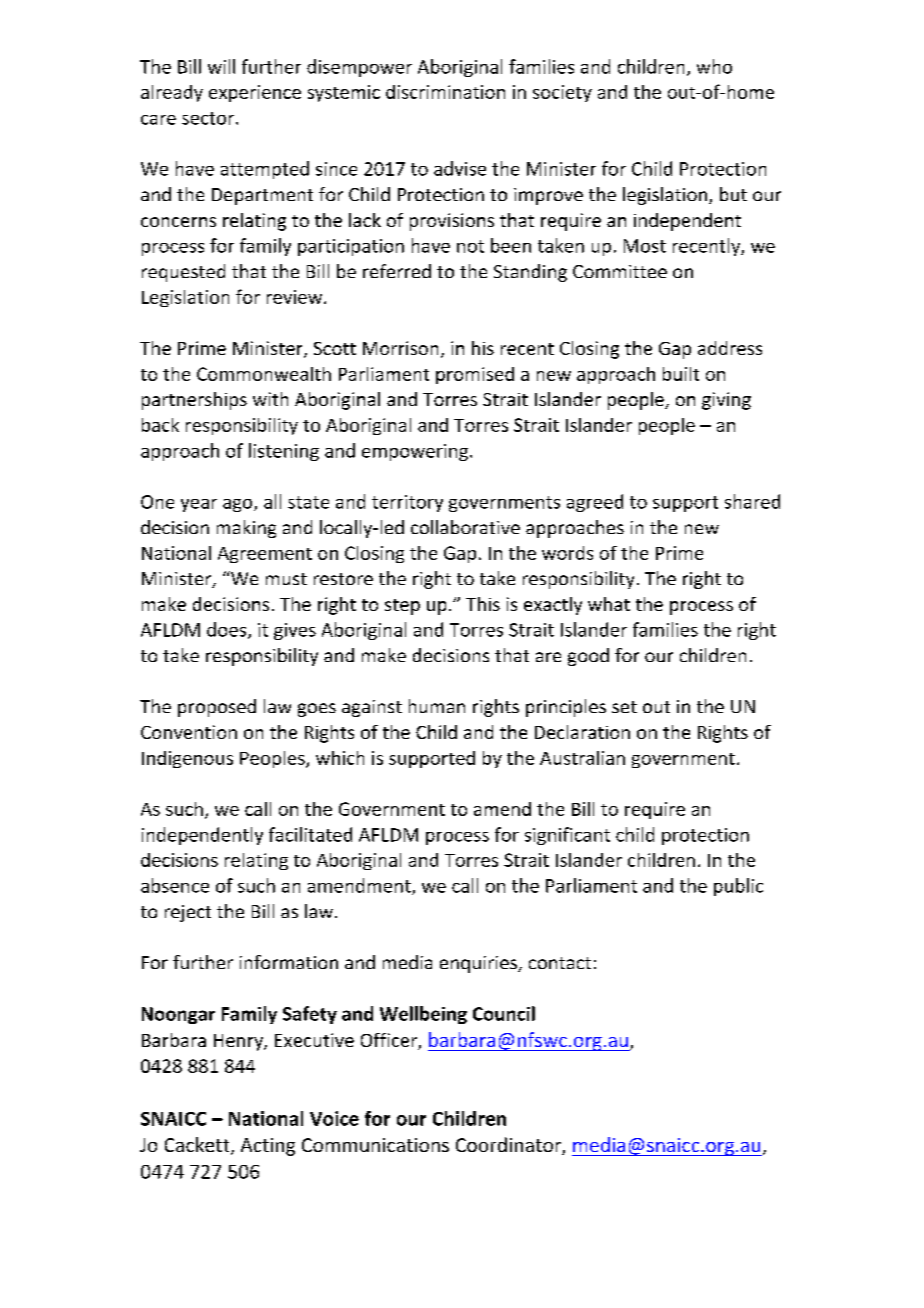 The width and height of the document is (924, 1308). What do you see at coordinates (437, 706) in the document?
I see `human` at bounding box center [437, 706].
